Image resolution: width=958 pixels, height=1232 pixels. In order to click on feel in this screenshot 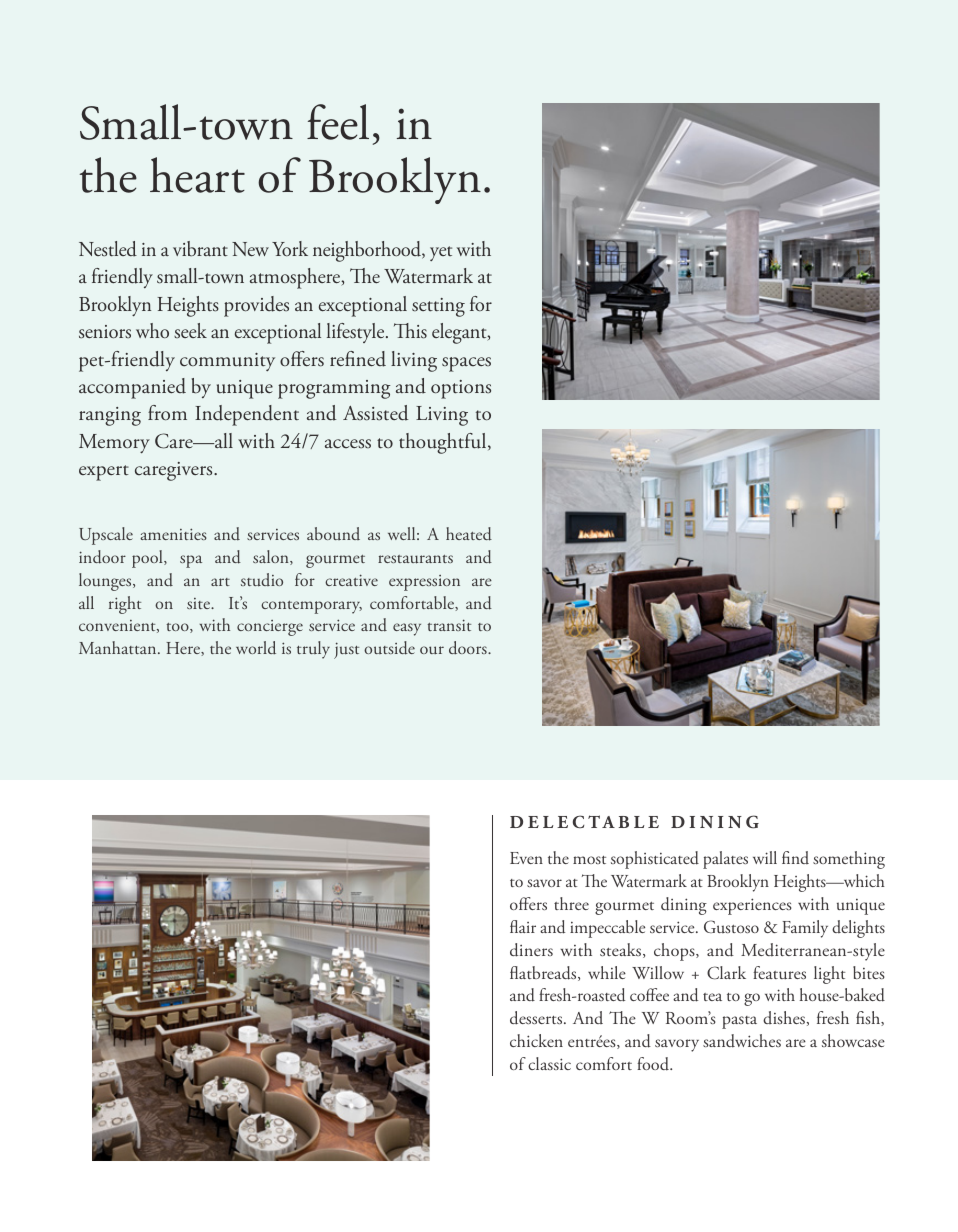, I will do `click(338, 122)`.
